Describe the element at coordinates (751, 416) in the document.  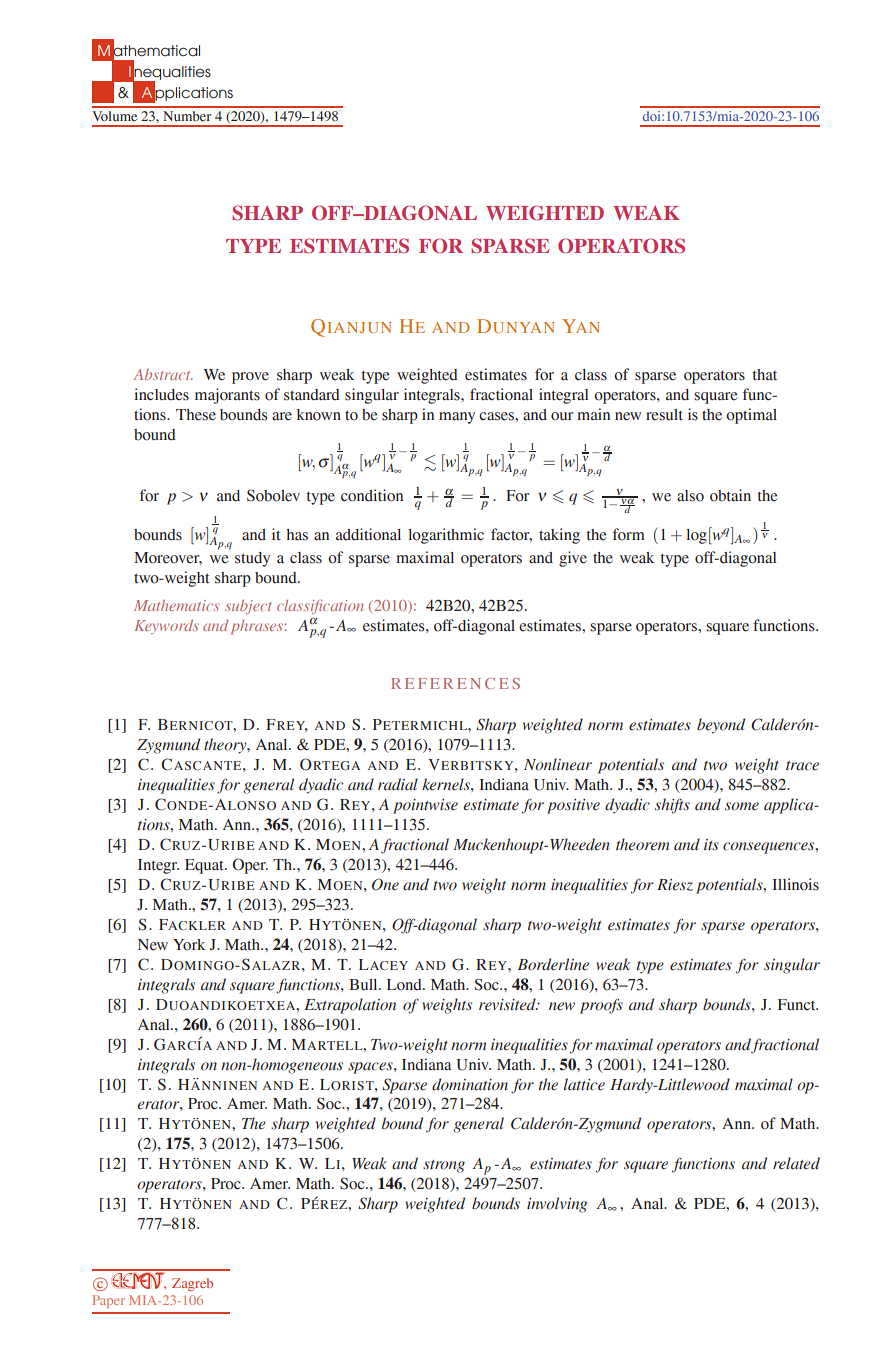
I see `optimal` at that location.
